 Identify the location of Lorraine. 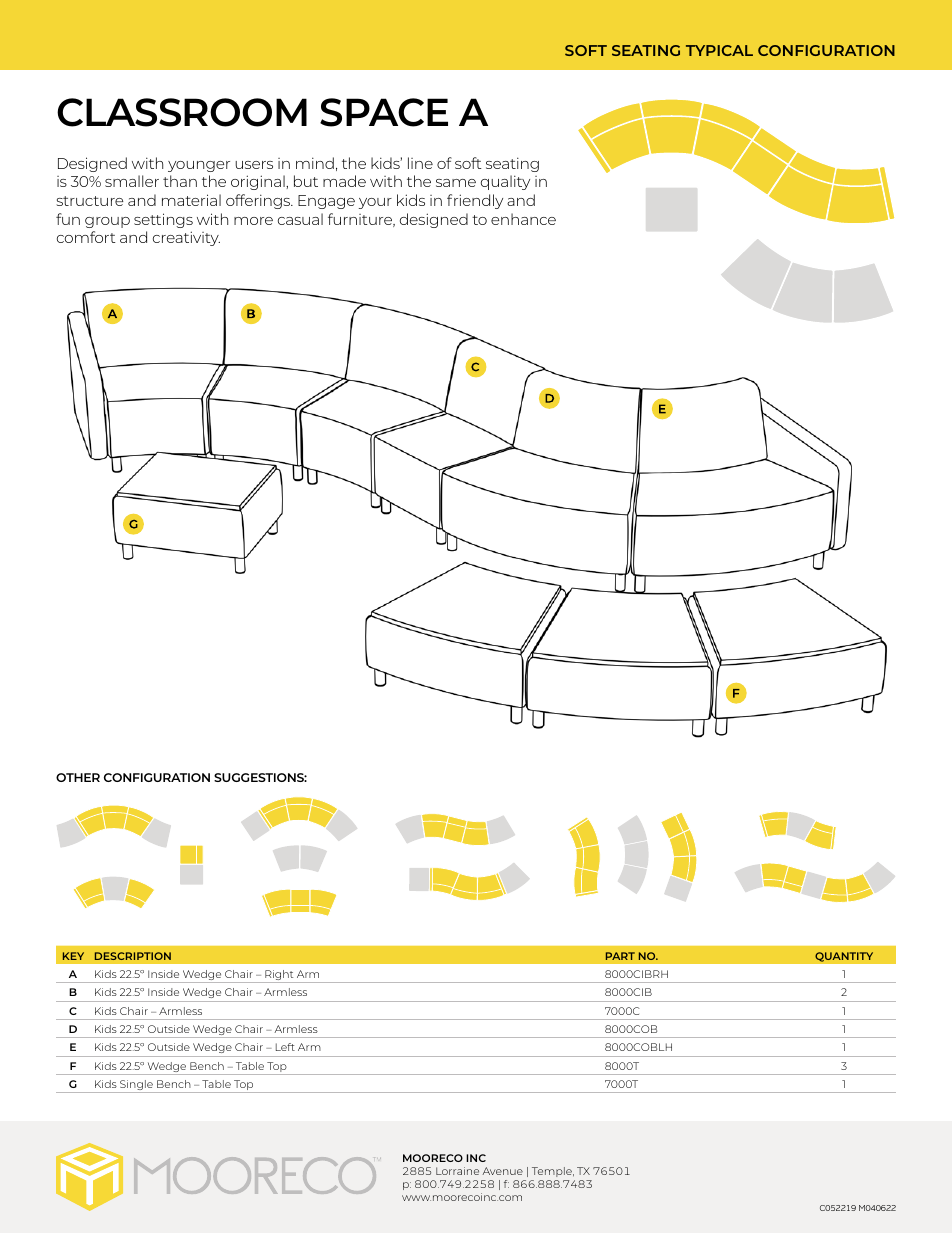
(457, 1171).
